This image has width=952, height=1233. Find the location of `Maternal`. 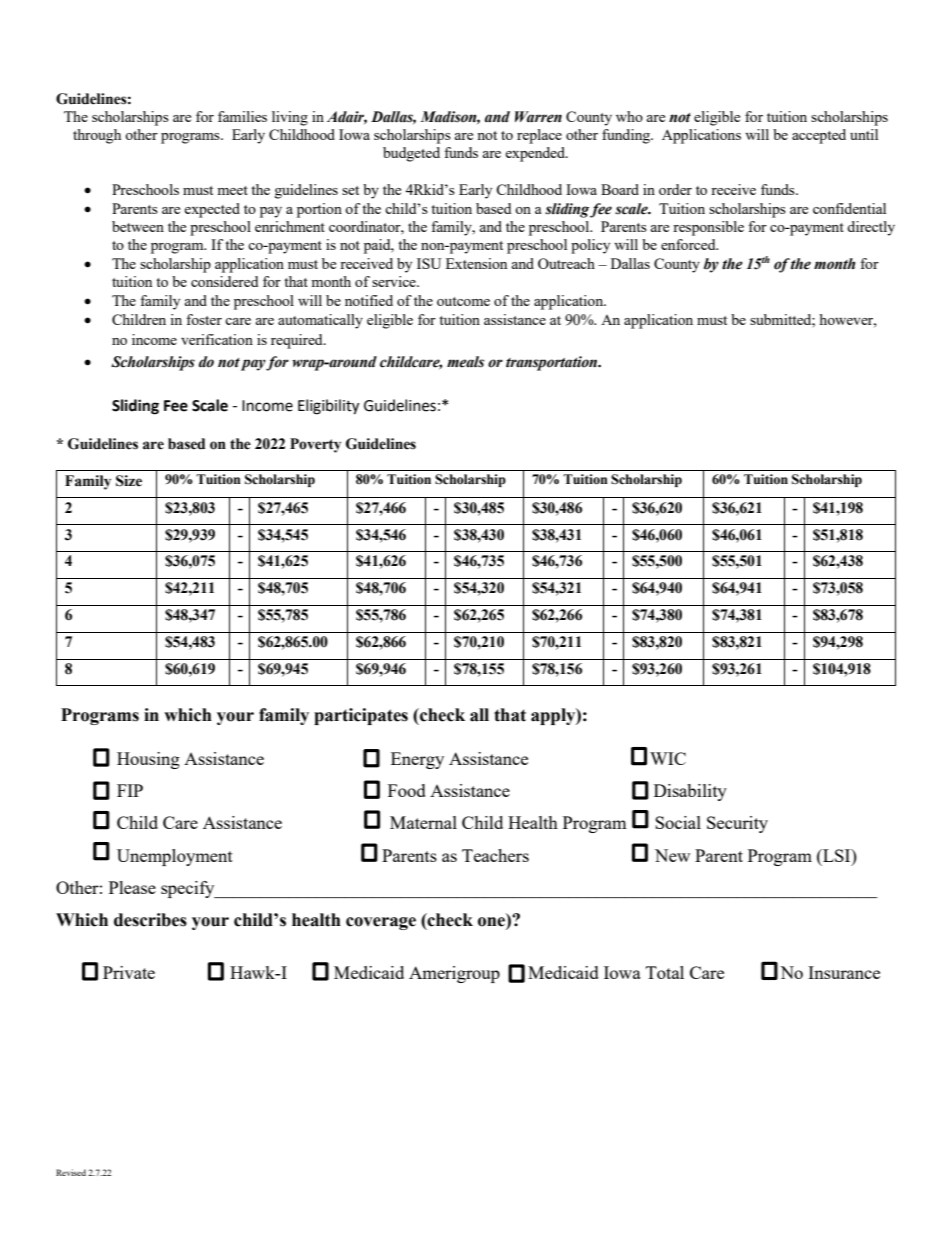

Maternal is located at coordinates (423, 822).
